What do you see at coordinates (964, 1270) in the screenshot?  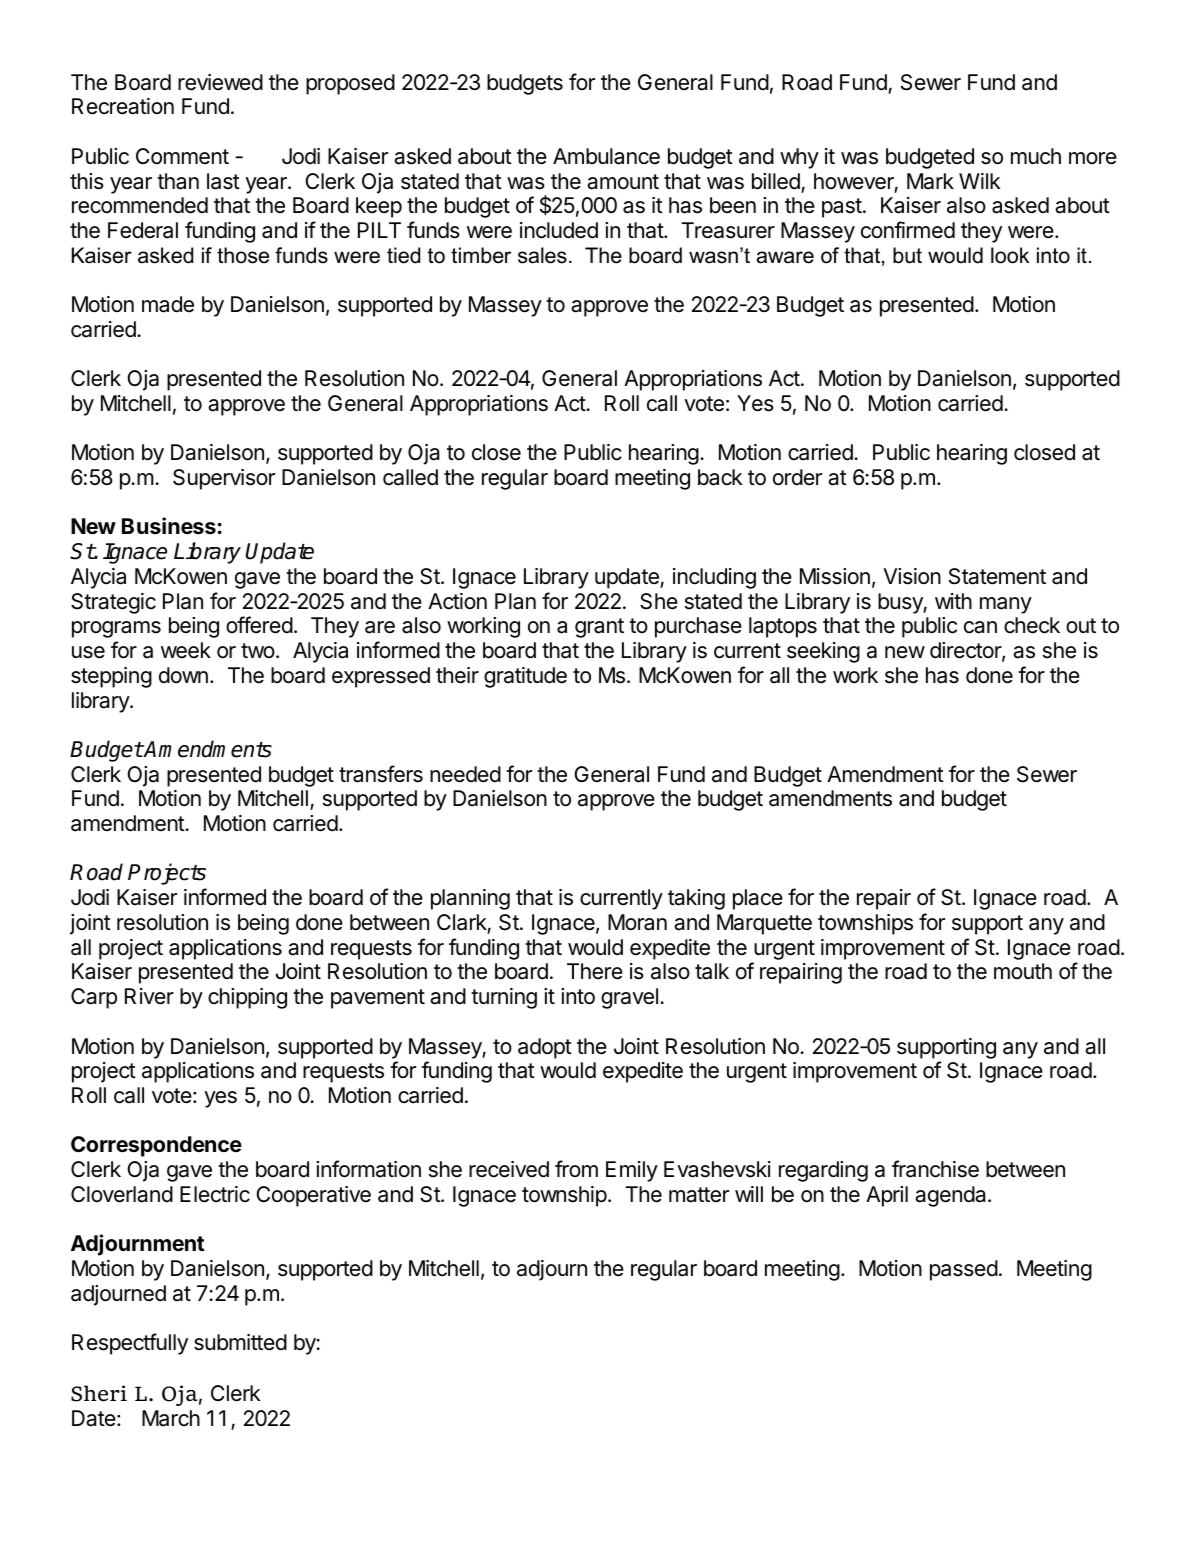 I see `passed` at bounding box center [964, 1270].
